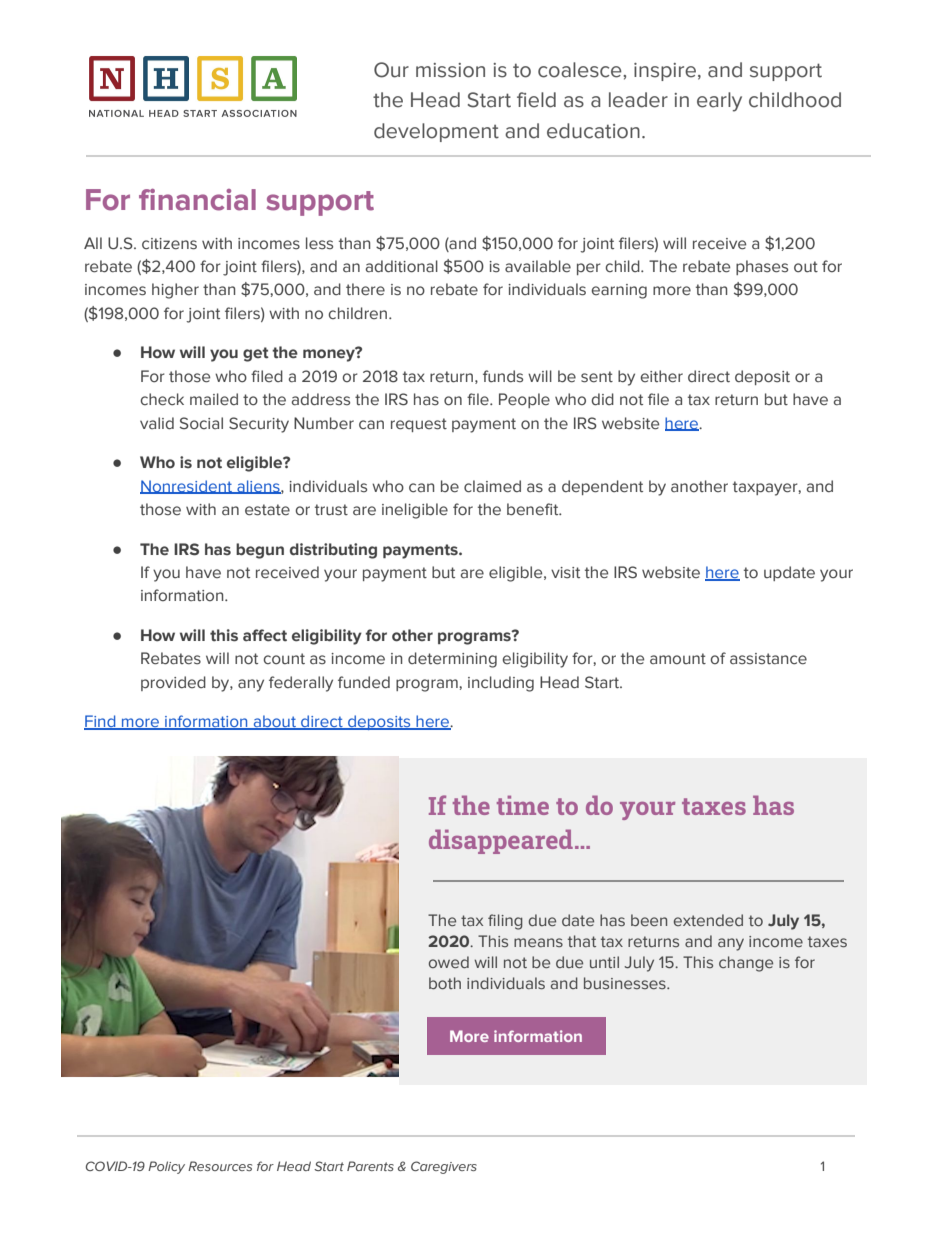  What do you see at coordinates (436, 132) in the screenshot?
I see `development` at bounding box center [436, 132].
